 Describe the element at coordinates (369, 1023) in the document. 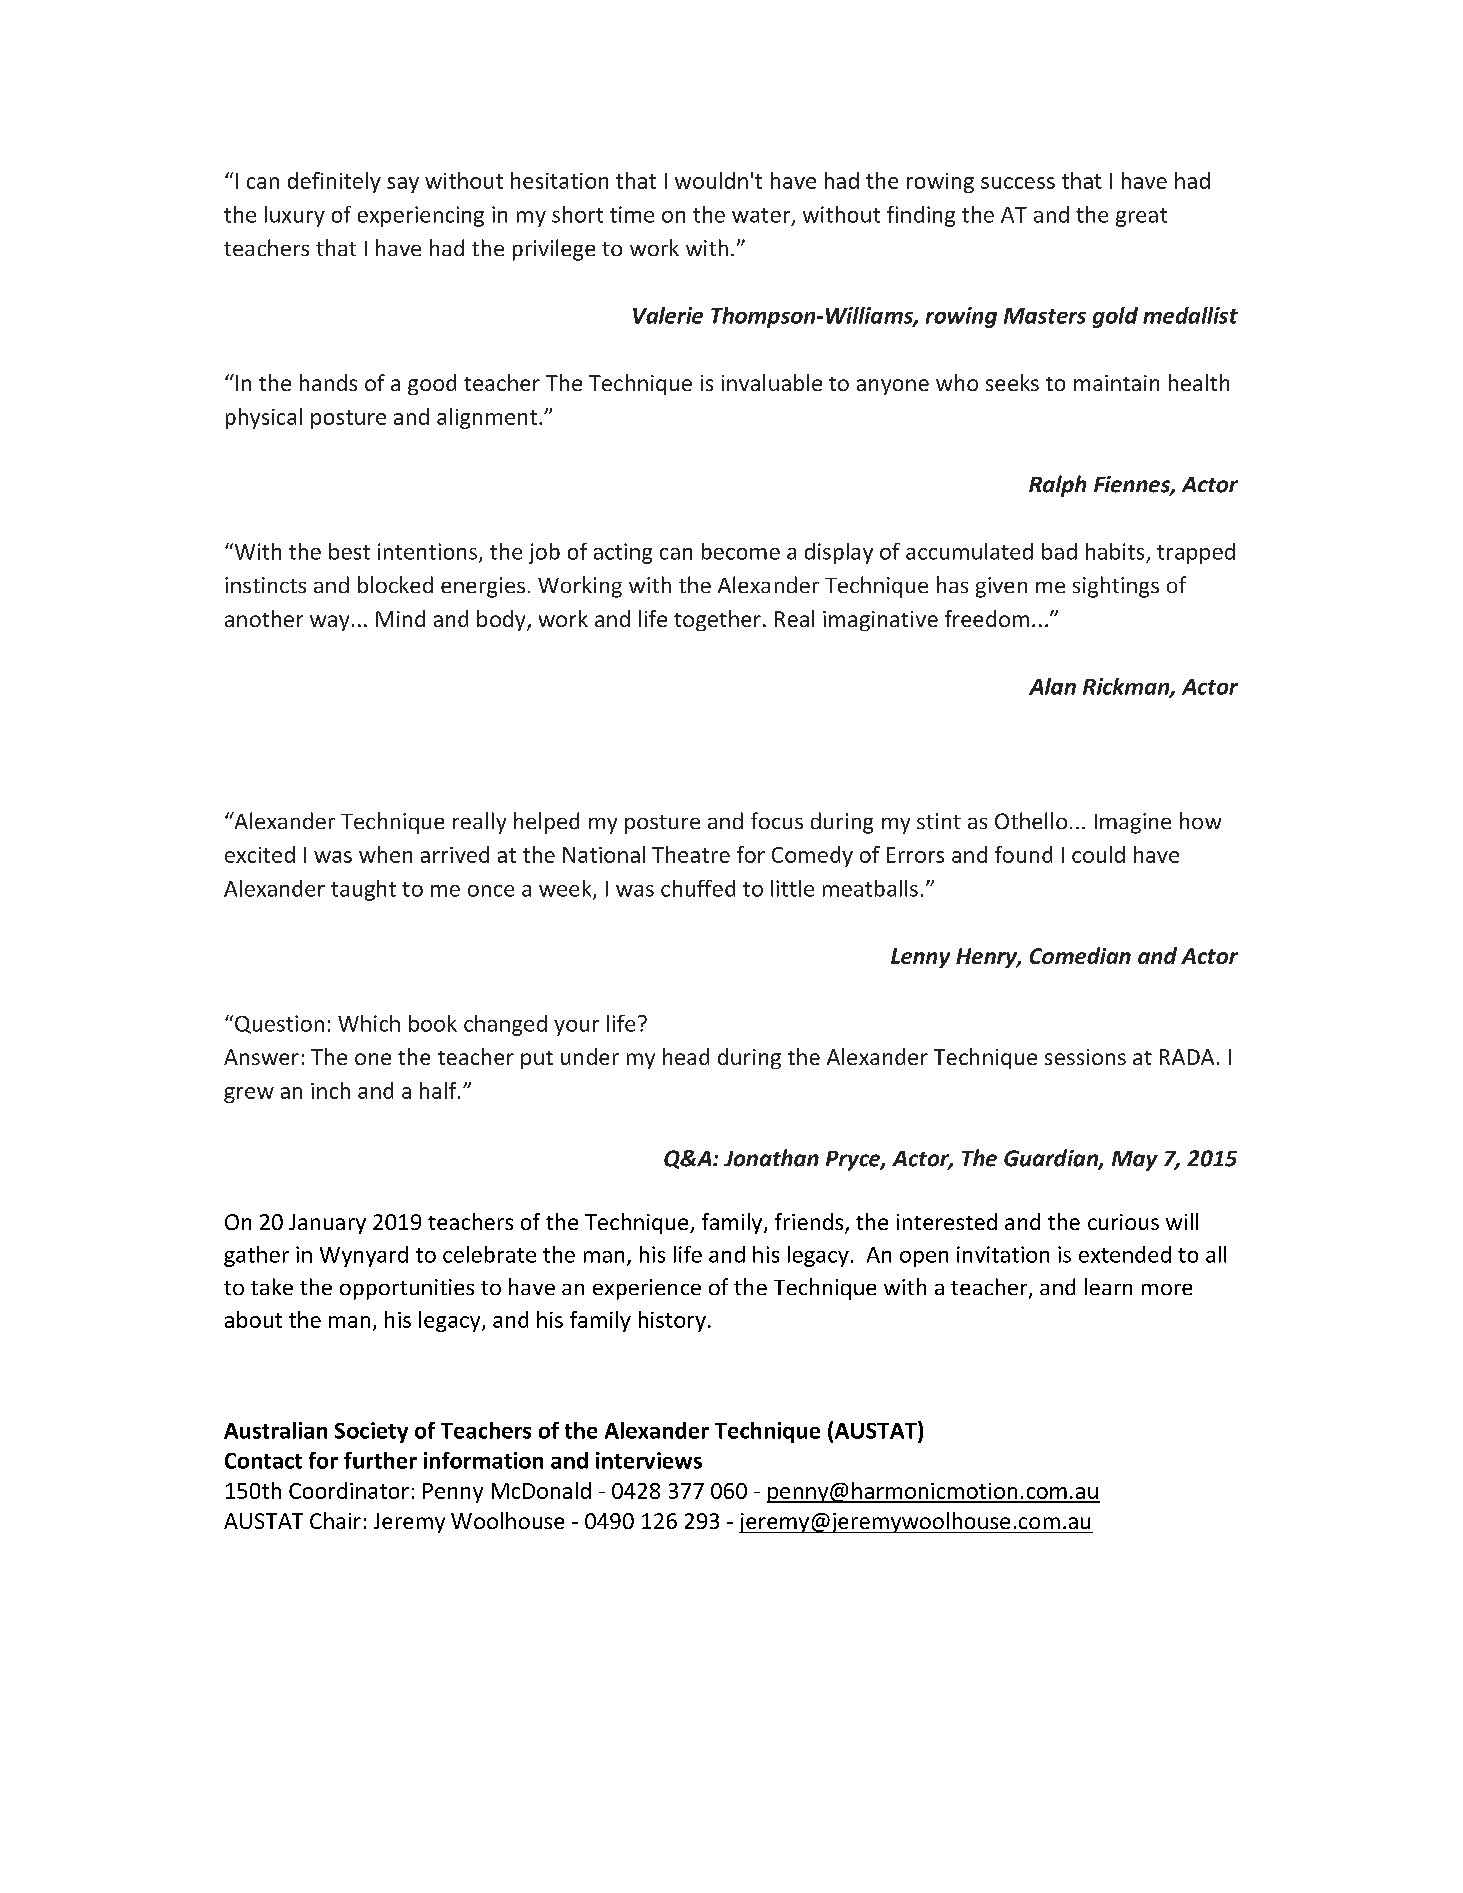

I see `Which` at that location.
